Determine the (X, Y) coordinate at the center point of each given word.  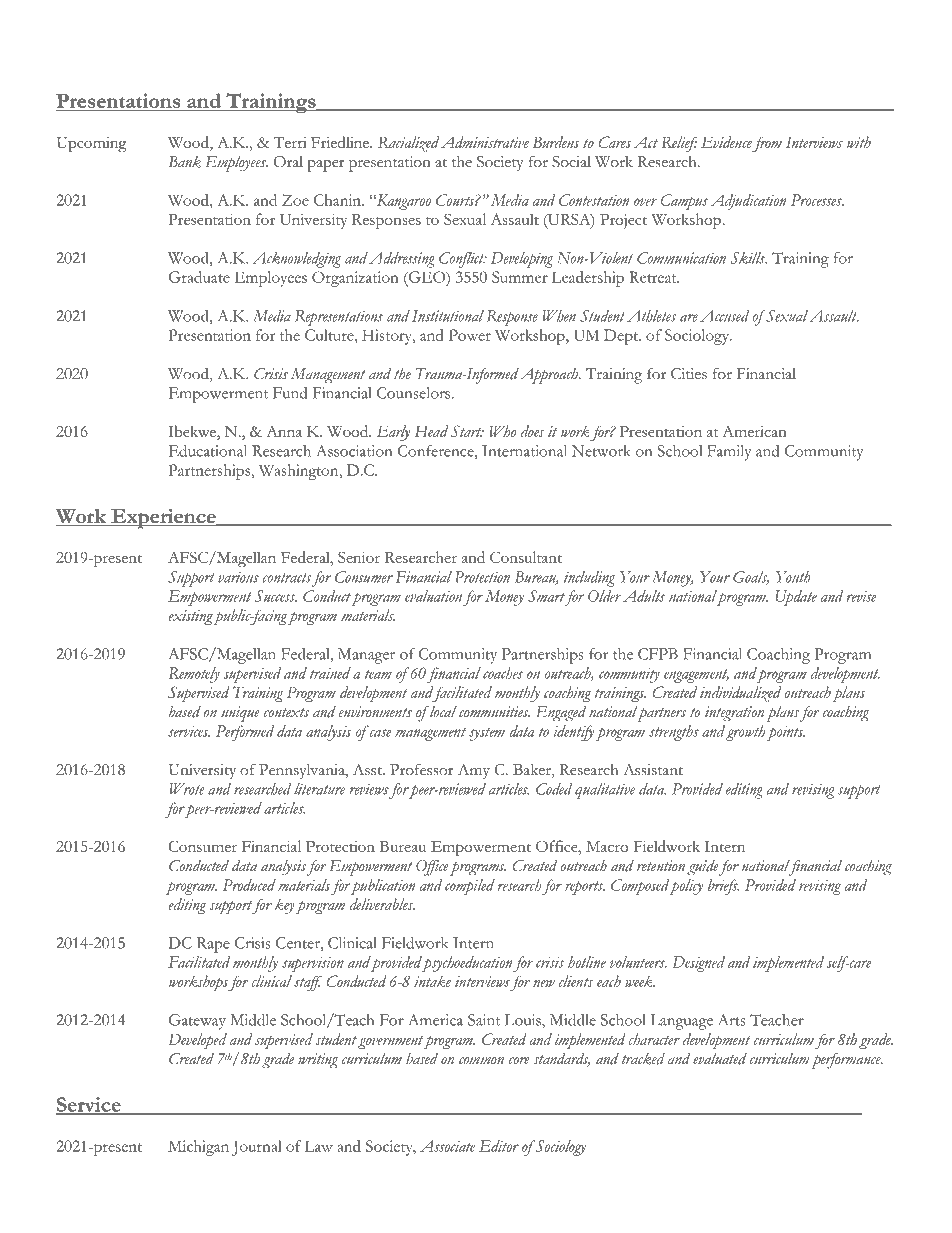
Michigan (198, 1148)
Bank (185, 162)
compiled (470, 887)
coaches (503, 673)
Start (467, 431)
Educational (207, 451)
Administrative (485, 142)
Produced (249, 885)
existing (191, 617)
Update (796, 598)
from (767, 144)
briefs (723, 887)
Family (729, 453)
